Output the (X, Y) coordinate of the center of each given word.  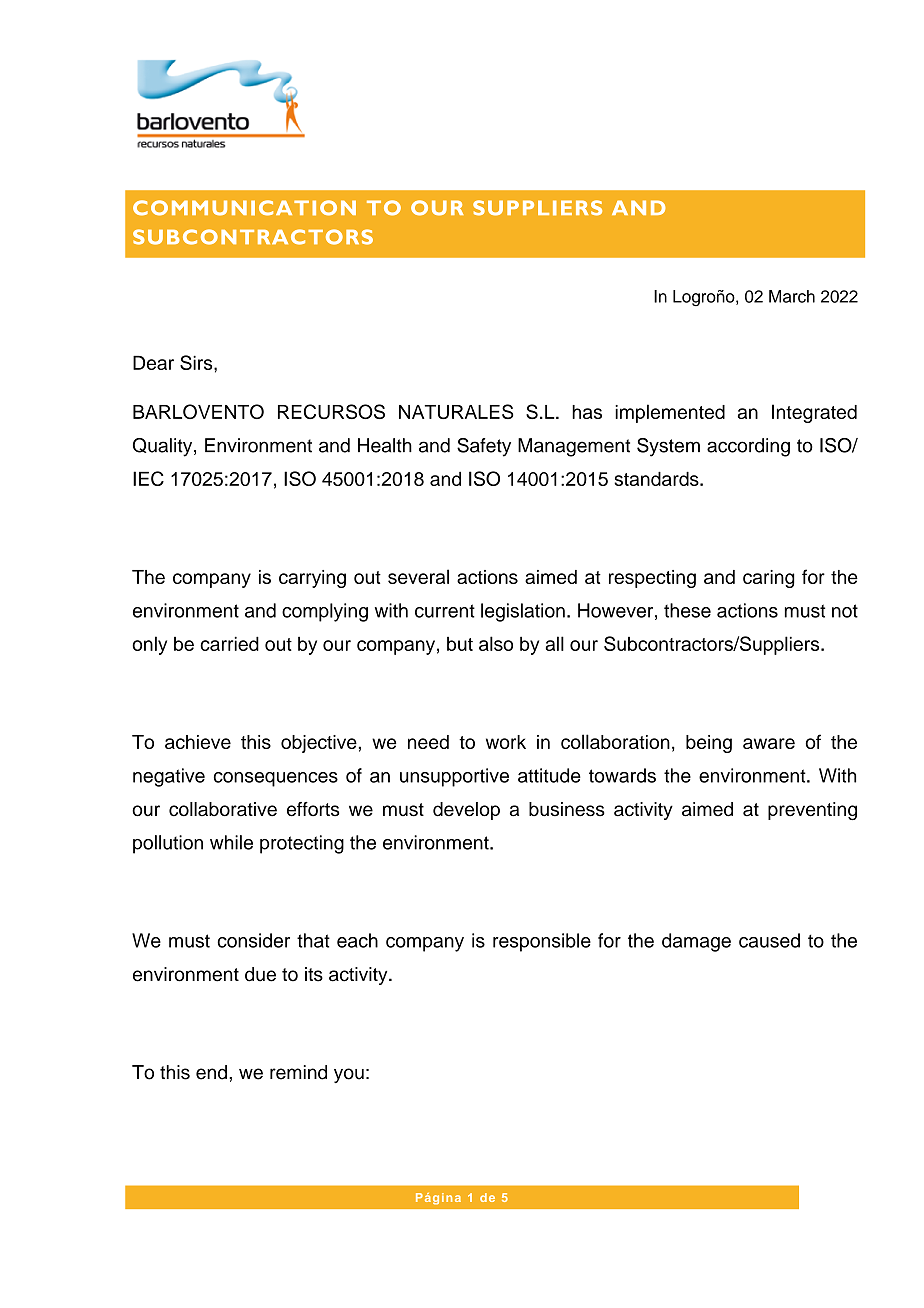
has (587, 412)
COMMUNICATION (244, 208)
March (792, 296)
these (687, 610)
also (496, 643)
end (211, 1072)
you (349, 1075)
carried (229, 643)
